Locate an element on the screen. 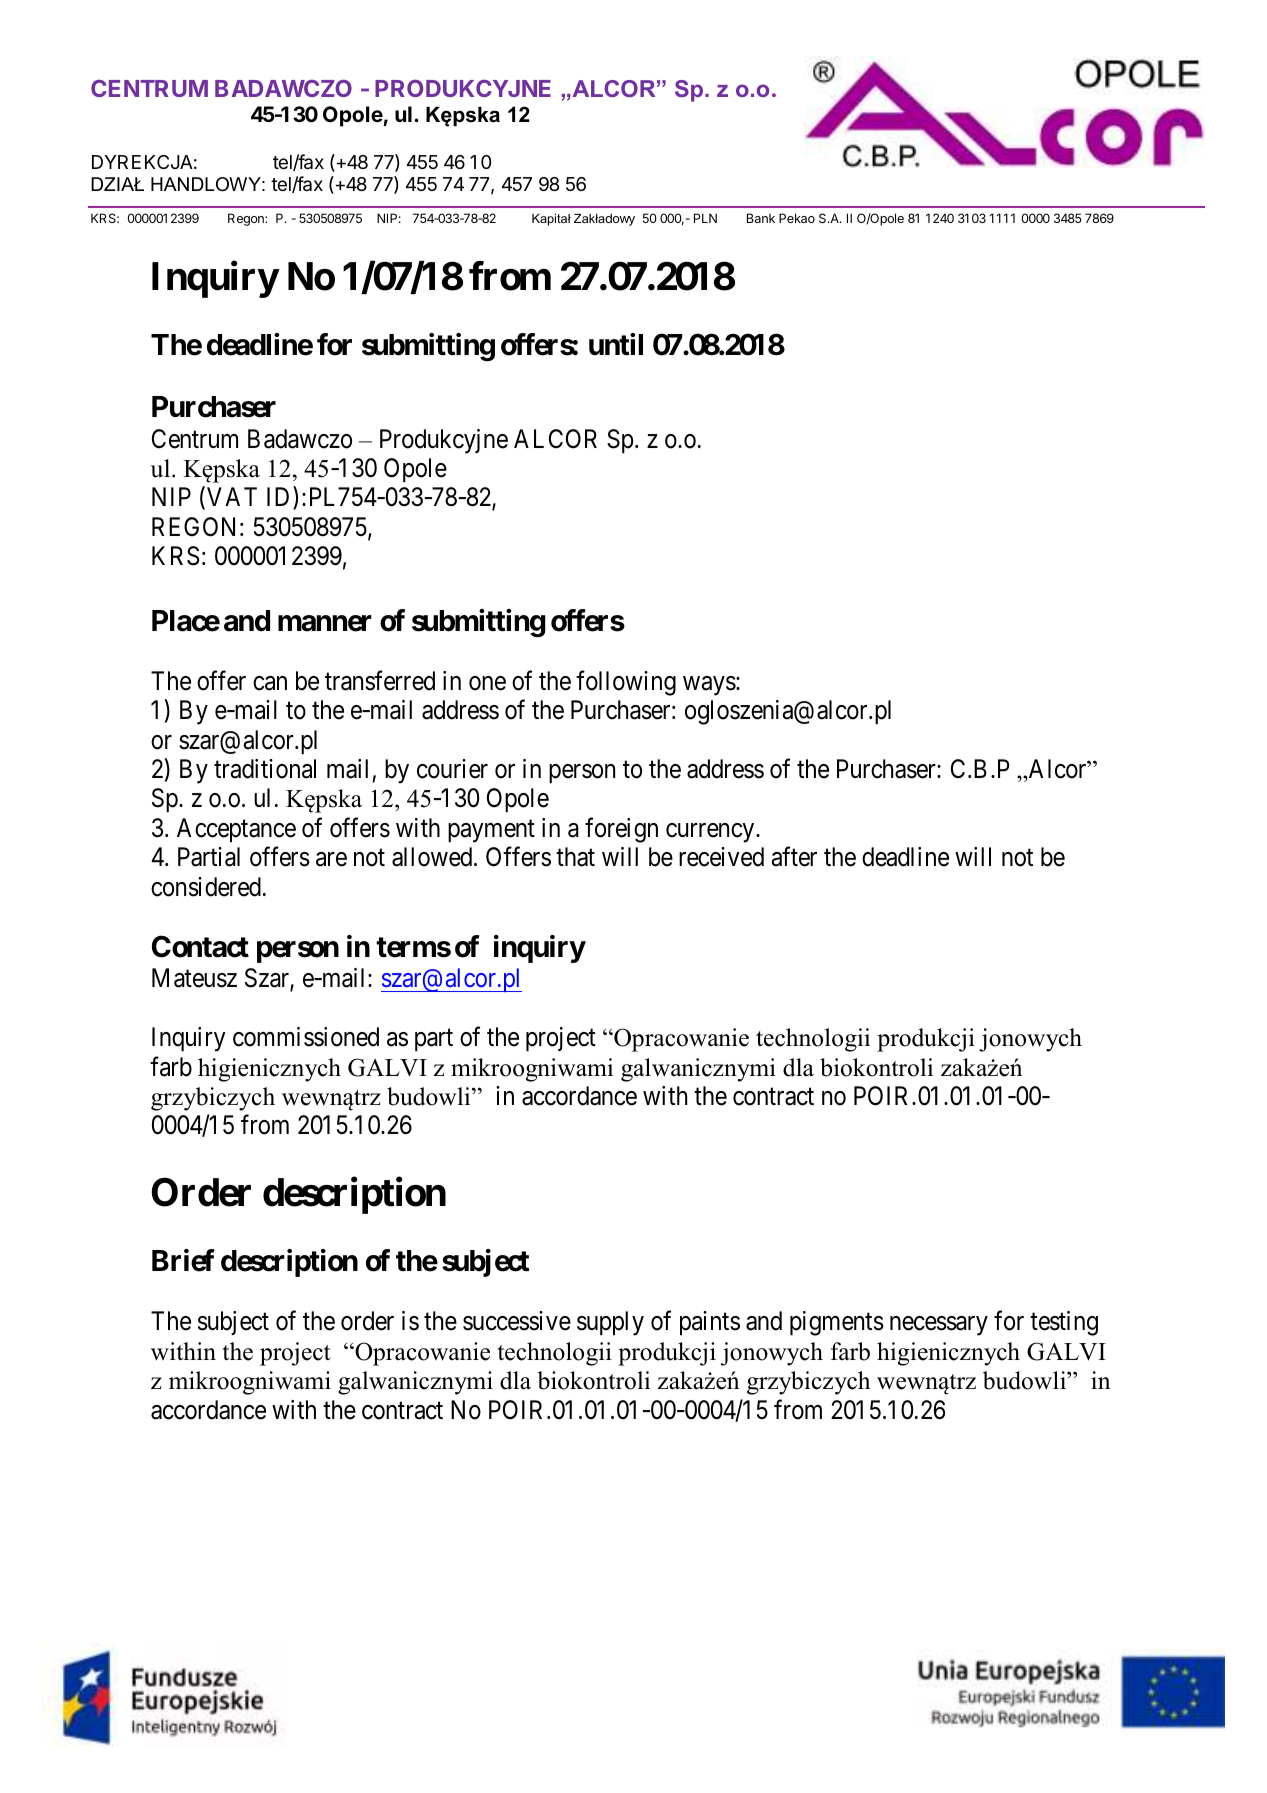 This screenshot has height=1793, width=1267. manner is located at coordinates (325, 623).
